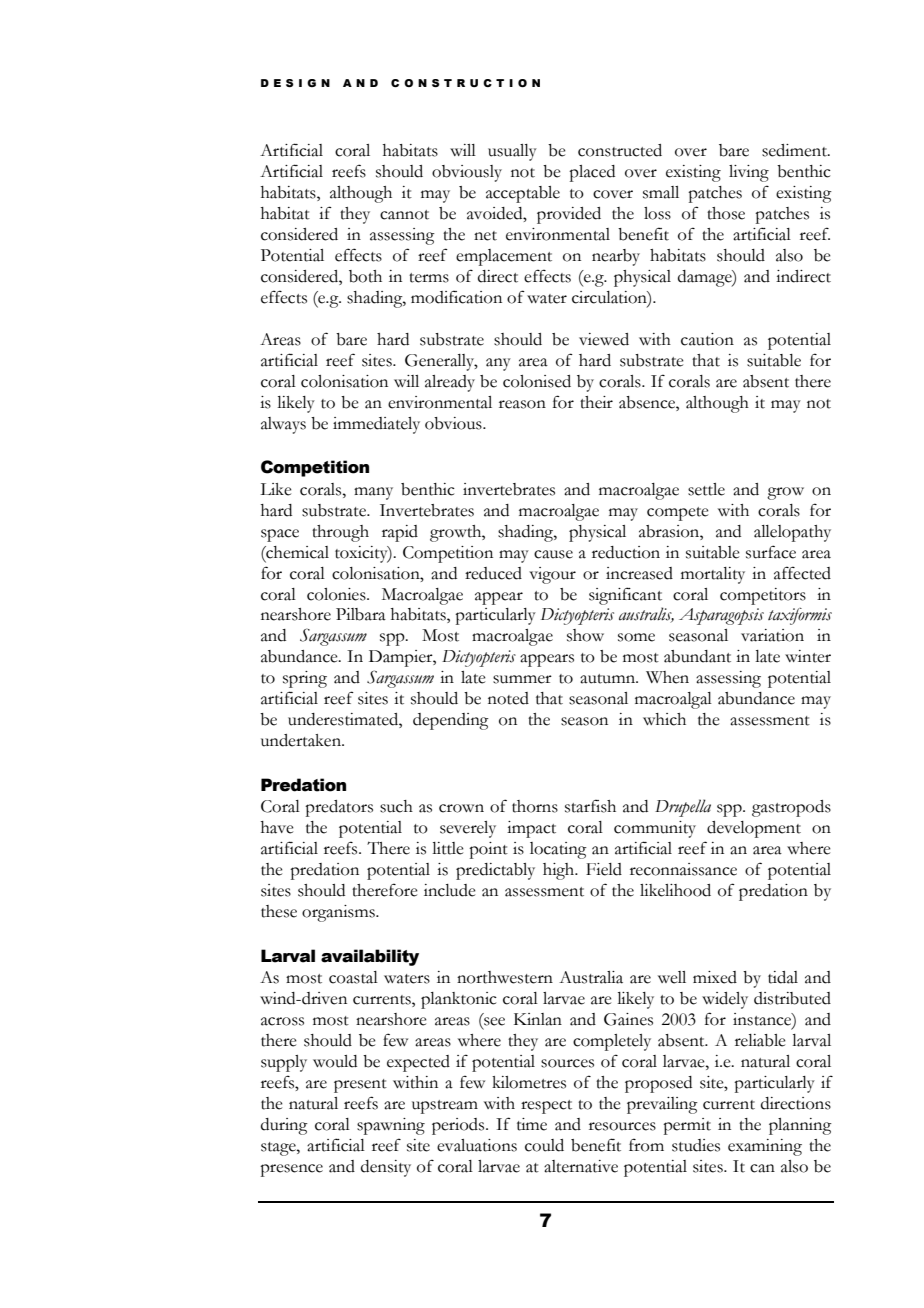  Describe the element at coordinates (749, 173) in the screenshot. I see `living` at that location.
